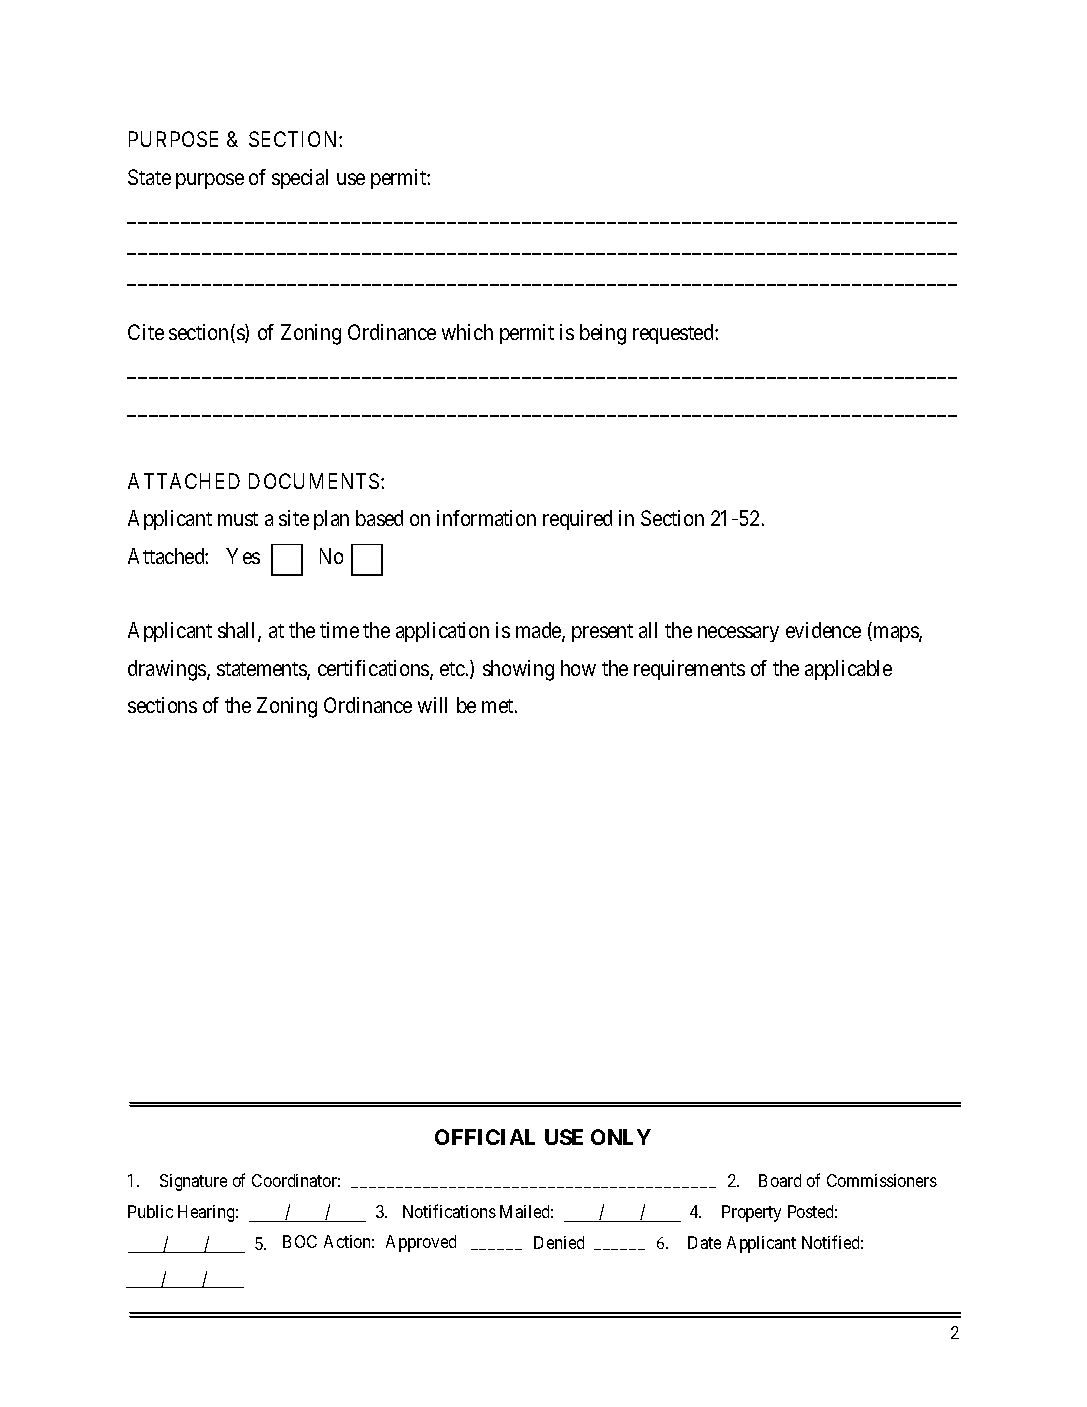 Image resolution: width=1087 pixels, height=1407 pixels. I want to click on drawings, so click(168, 670).
